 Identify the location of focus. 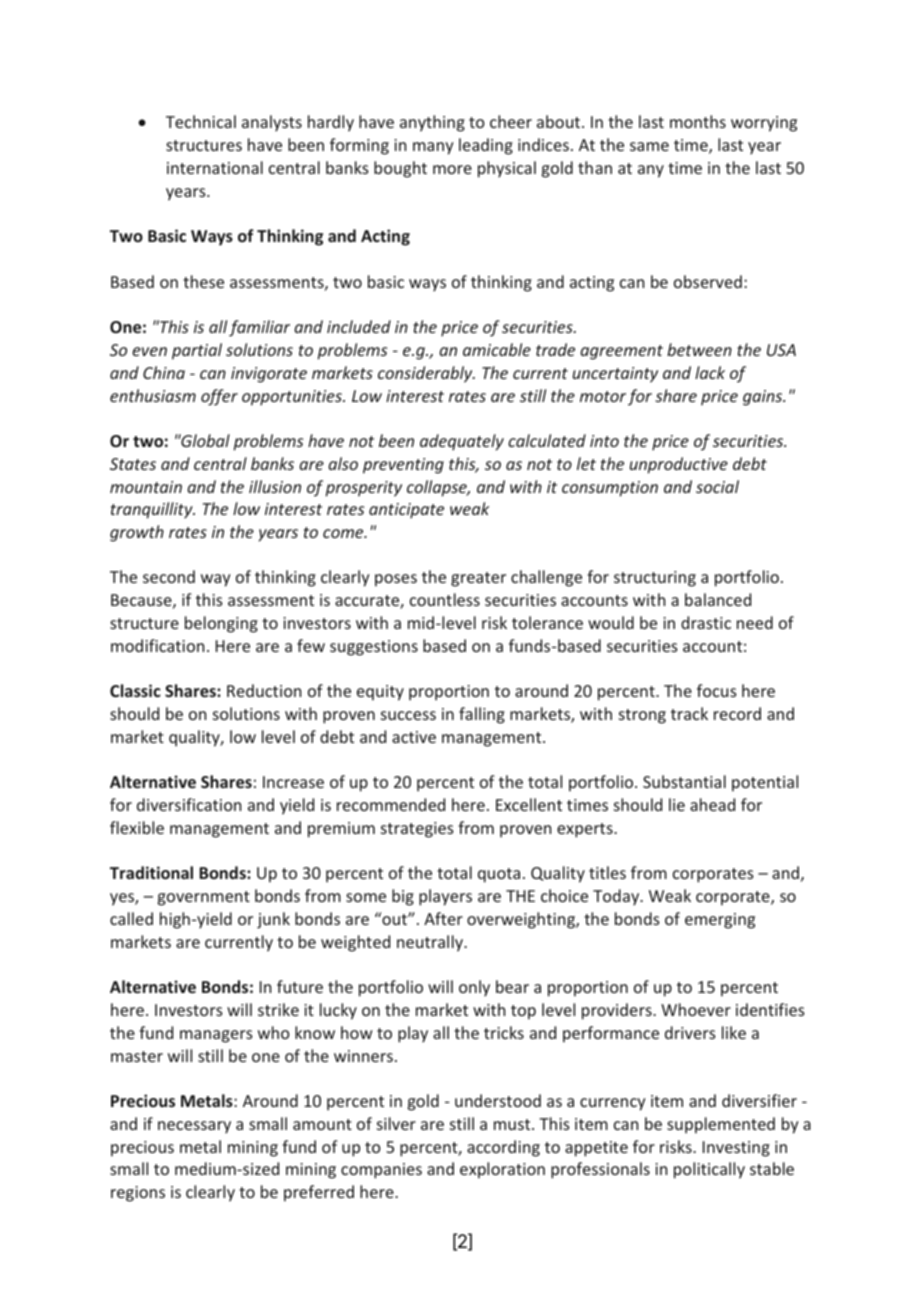
(717, 690).
